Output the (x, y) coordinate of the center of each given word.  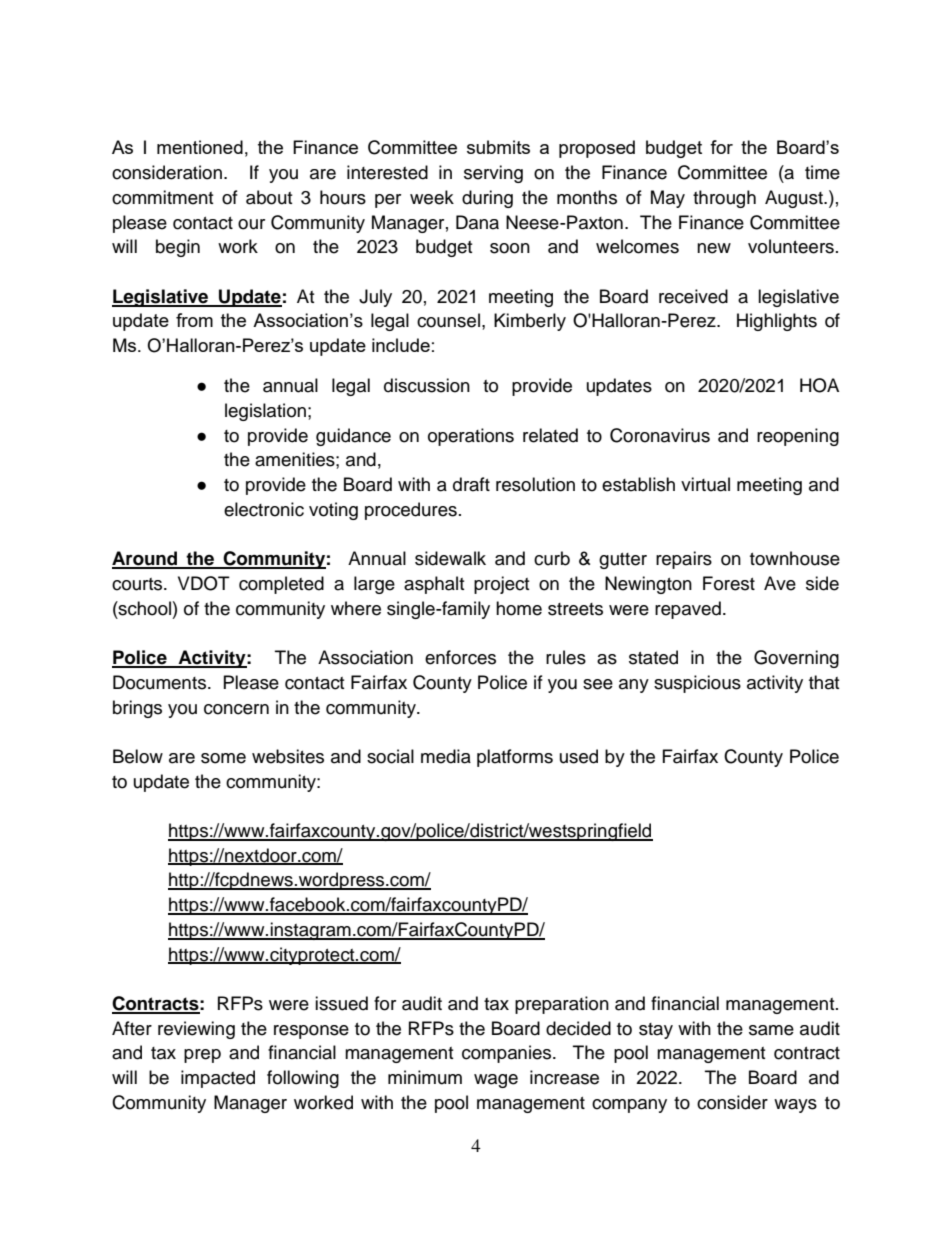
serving (493, 174)
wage (496, 1081)
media (446, 756)
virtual (705, 484)
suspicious (697, 684)
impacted (218, 1079)
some (223, 758)
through (724, 199)
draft (471, 484)
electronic (264, 509)
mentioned (200, 147)
